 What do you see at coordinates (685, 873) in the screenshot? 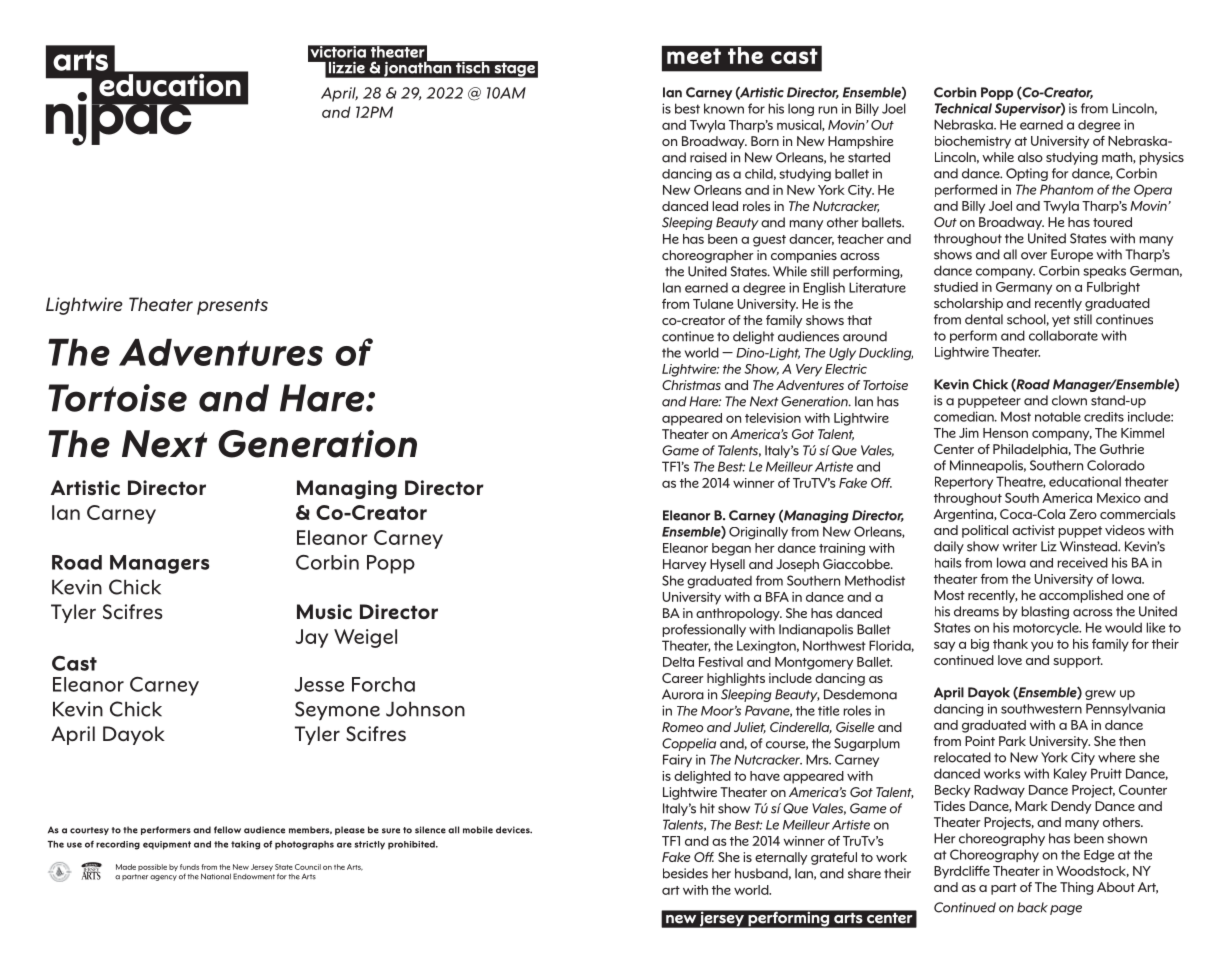
I see `besides` at bounding box center [685, 873].
